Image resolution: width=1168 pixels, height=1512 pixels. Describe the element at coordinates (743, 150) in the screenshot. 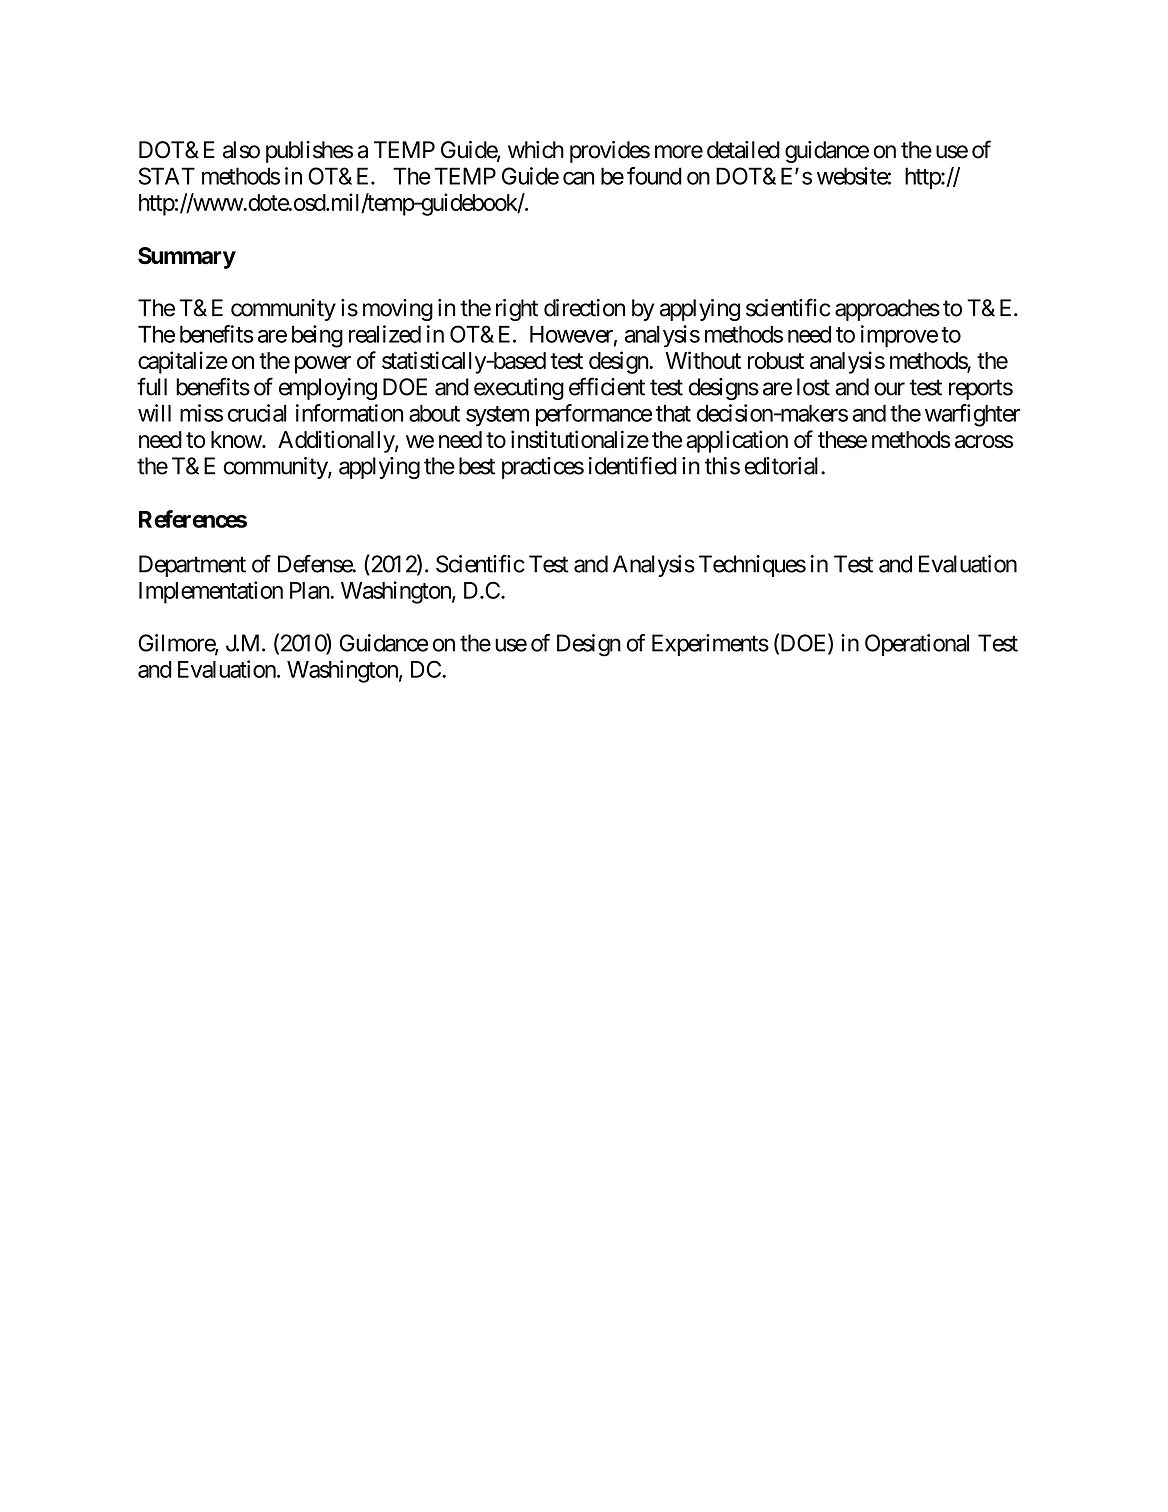

I see `detailed` at that location.
